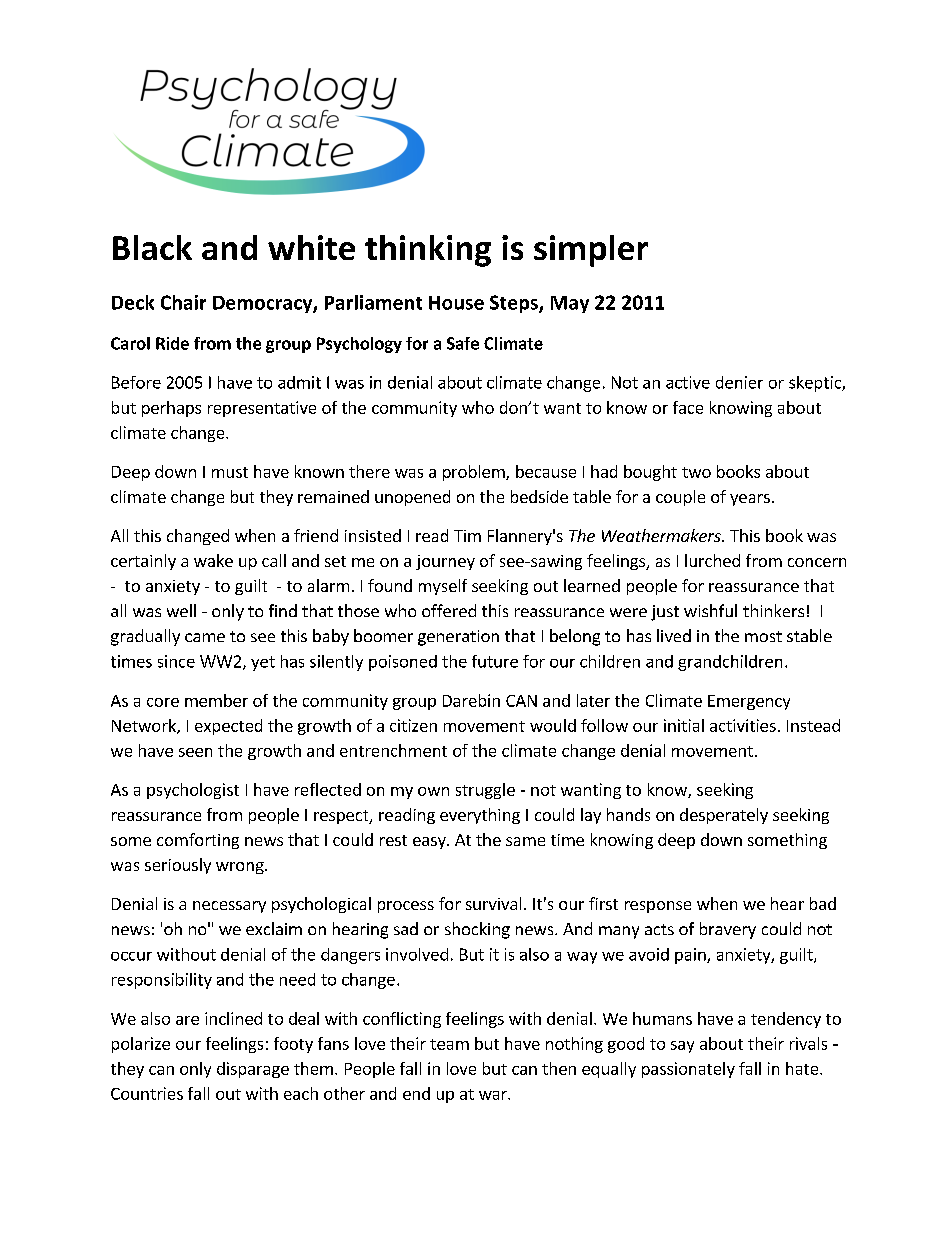 The width and height of the screenshot is (952, 1233). Describe the element at coordinates (712, 560) in the screenshot. I see `lurched` at that location.
